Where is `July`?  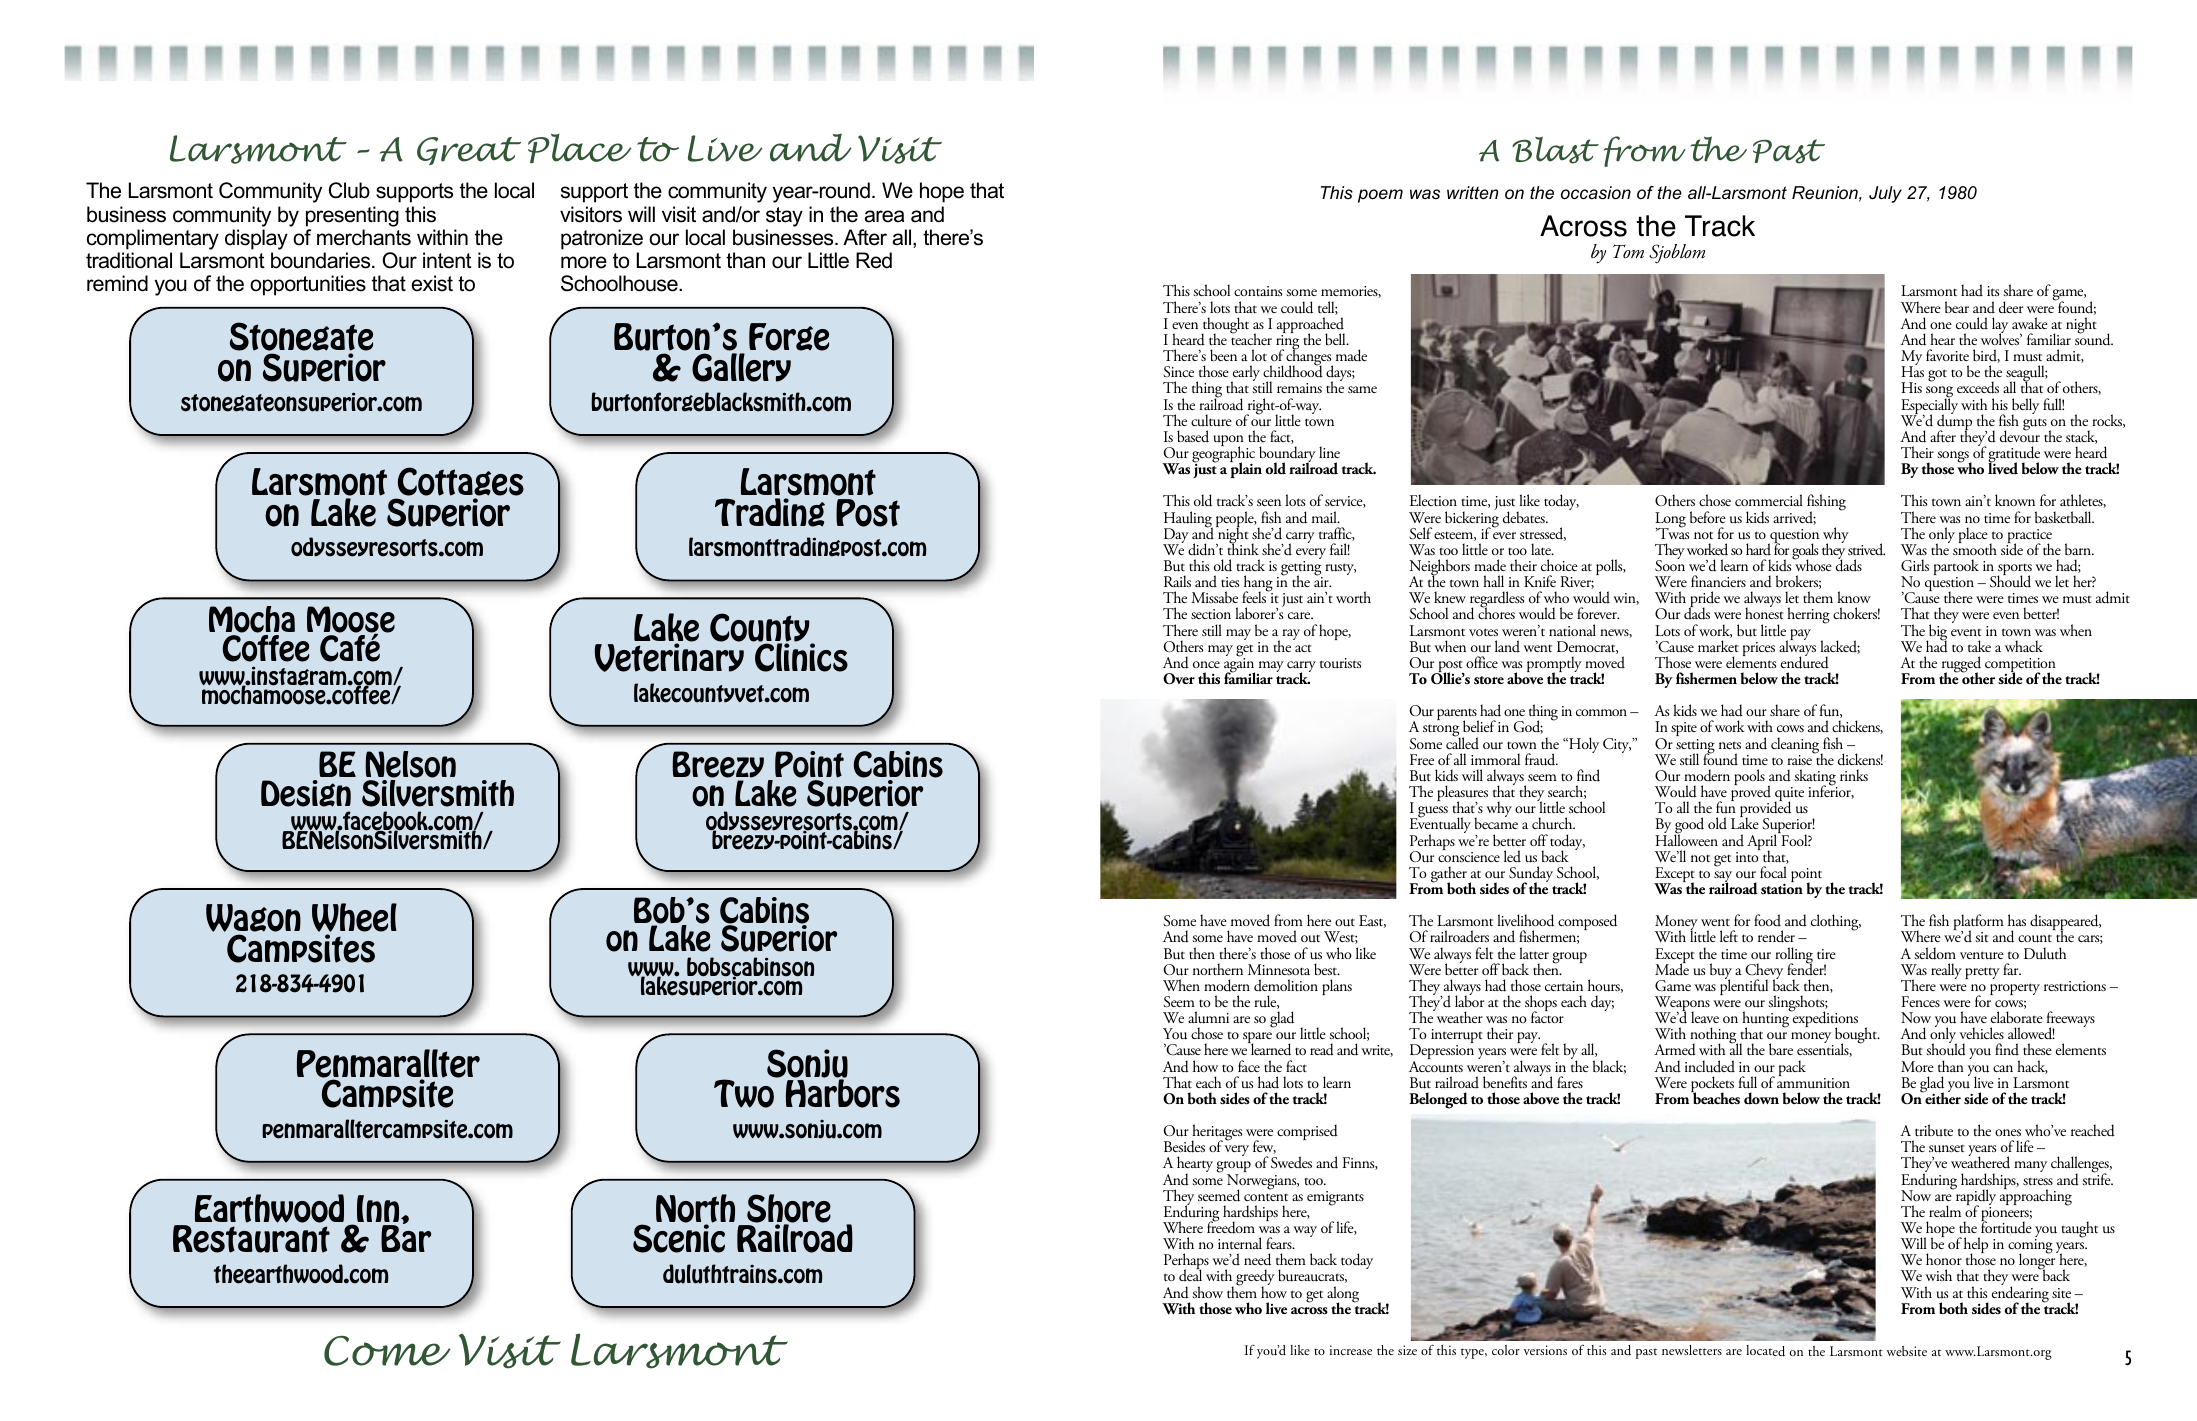
July is located at coordinates (1885, 194).
